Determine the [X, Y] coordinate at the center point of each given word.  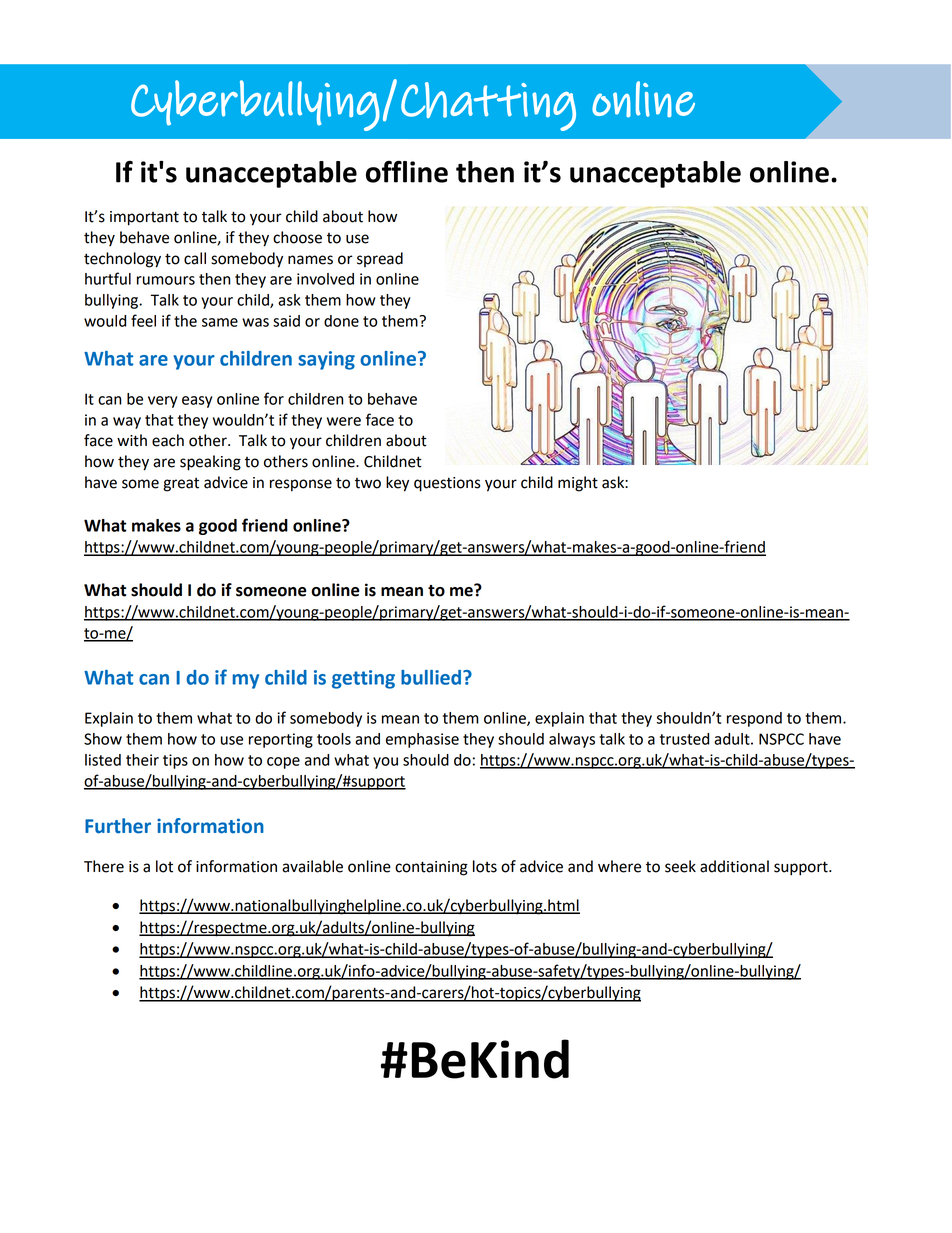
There [104, 866]
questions [447, 484]
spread [380, 259]
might [578, 484]
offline [407, 172]
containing [431, 868]
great [181, 485]
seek [680, 866]
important [144, 218]
